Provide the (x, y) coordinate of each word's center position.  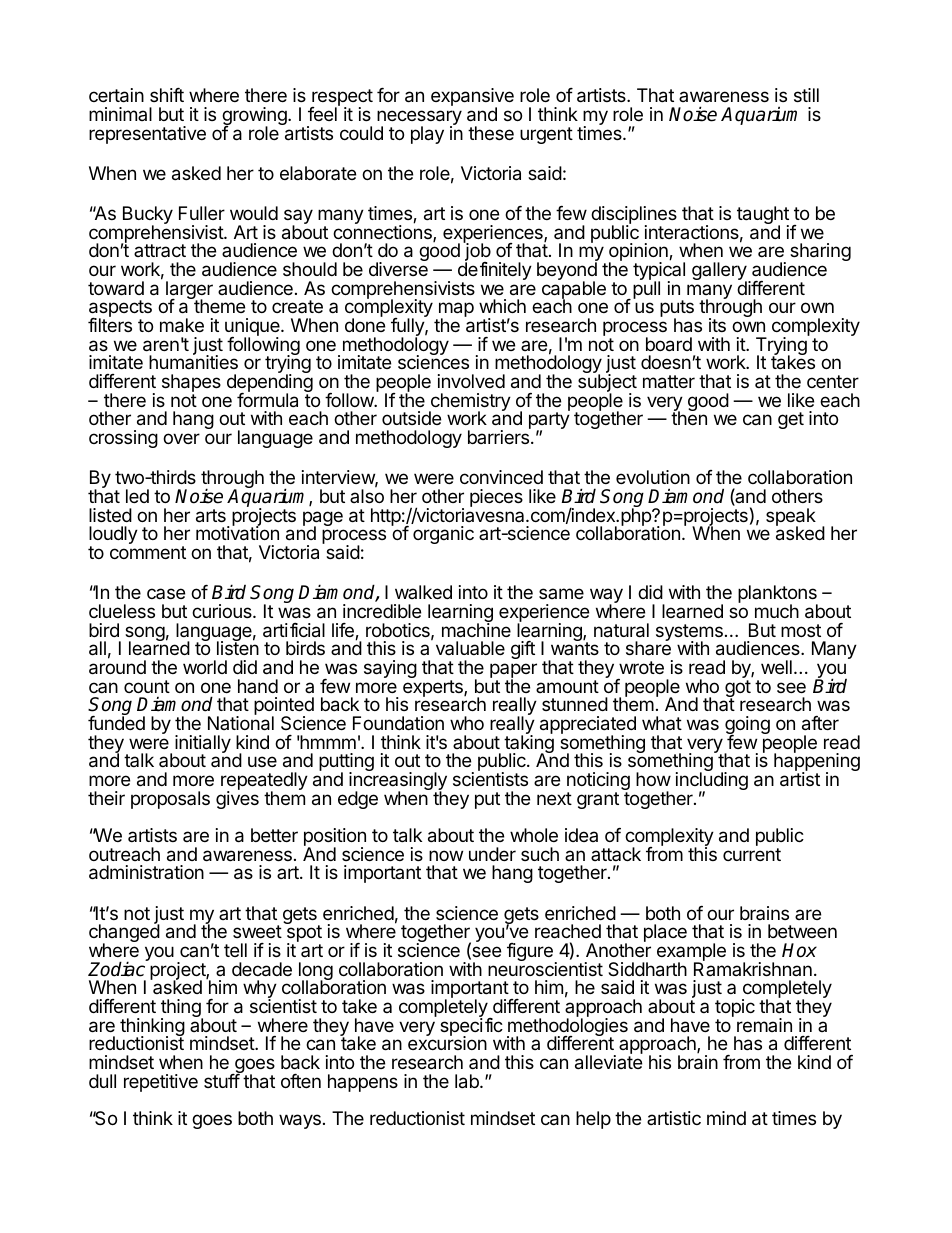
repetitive (161, 1083)
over (181, 438)
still (806, 95)
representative (147, 135)
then (689, 417)
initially (203, 745)
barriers (498, 437)
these (491, 133)
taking (529, 744)
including (712, 782)
